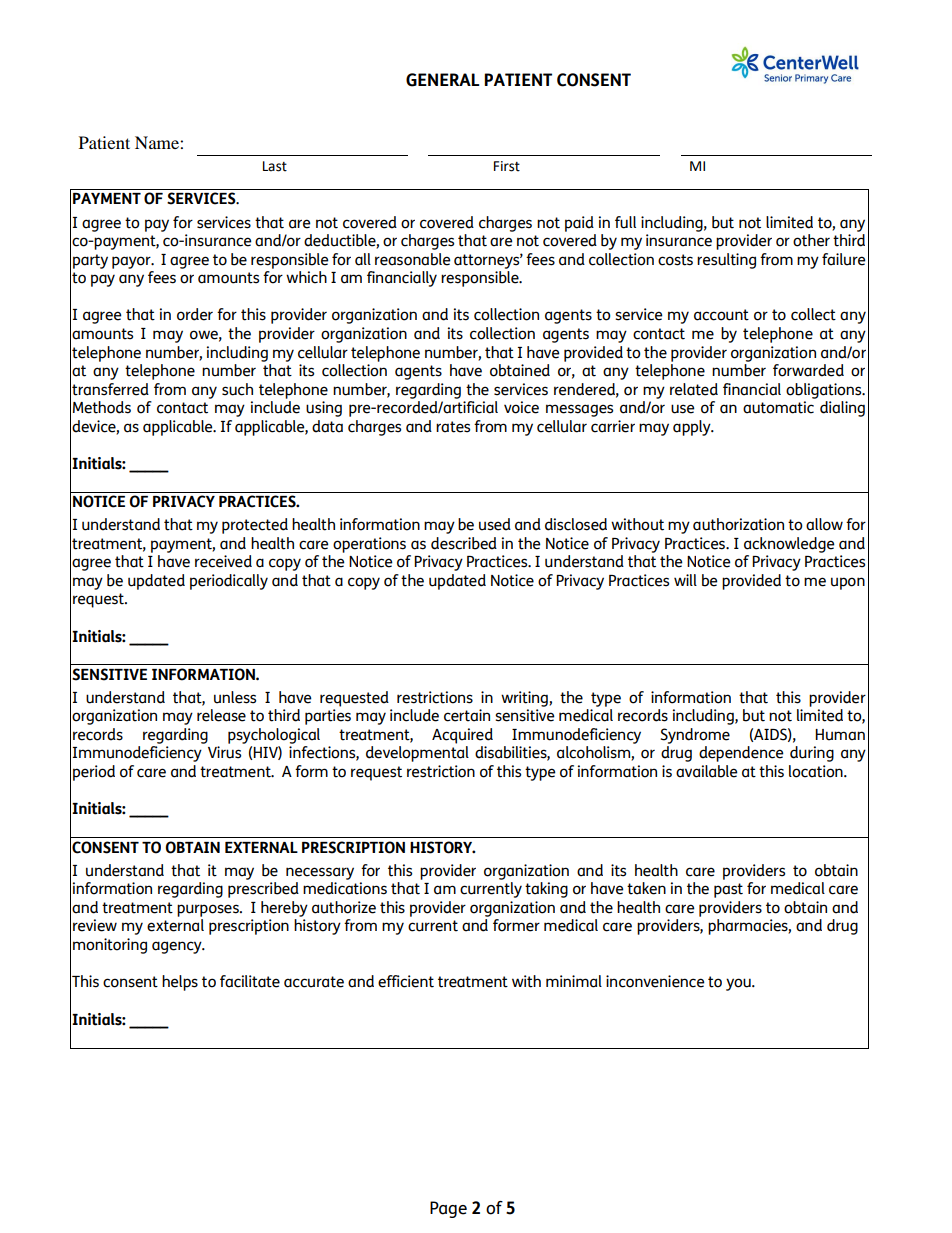  Describe the element at coordinates (180, 983) in the page. I see `helps` at that location.
